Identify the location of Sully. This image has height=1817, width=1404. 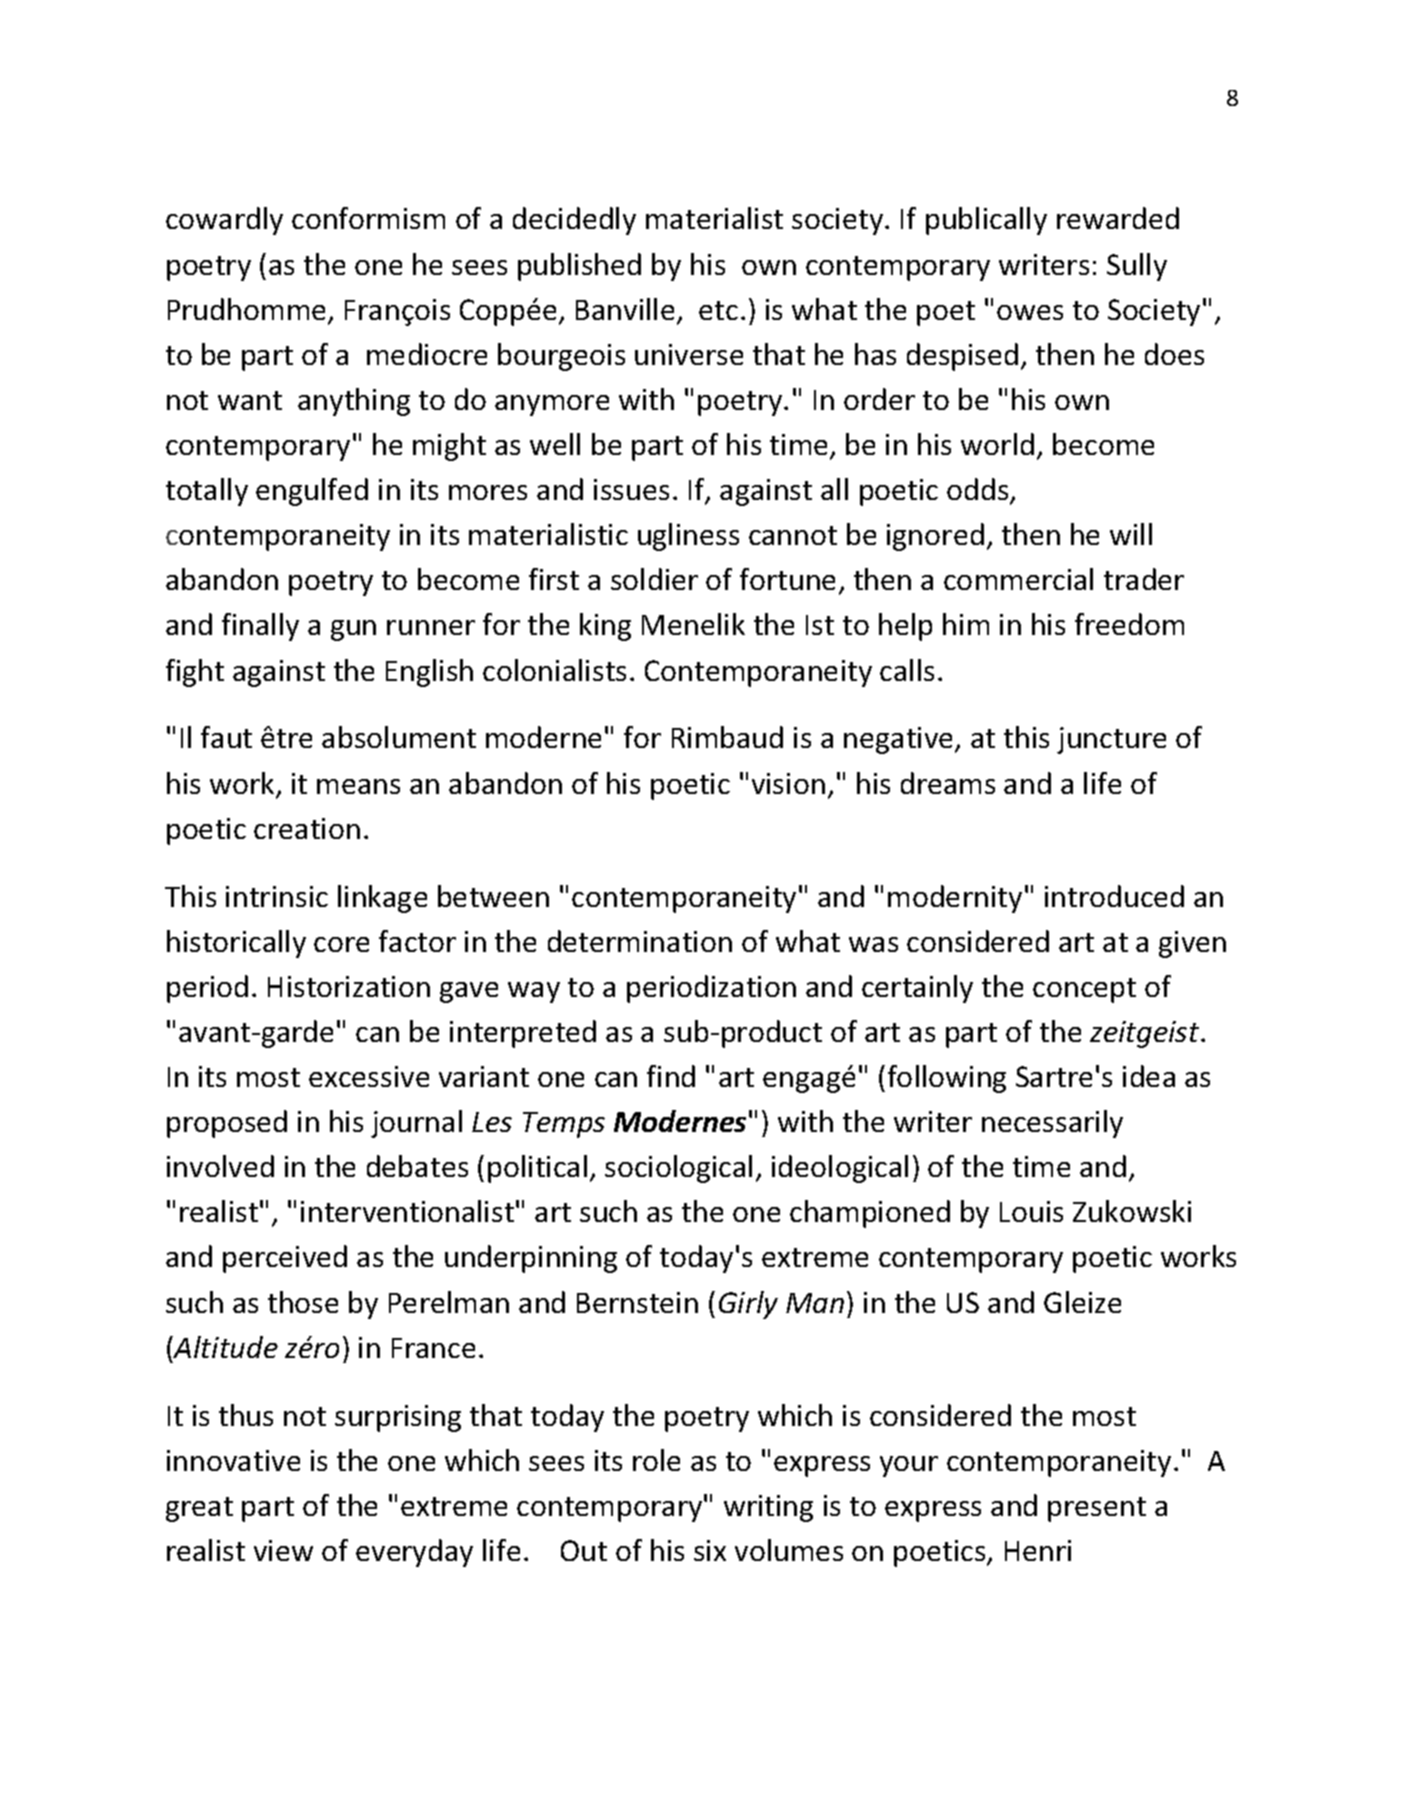
(1137, 267).
